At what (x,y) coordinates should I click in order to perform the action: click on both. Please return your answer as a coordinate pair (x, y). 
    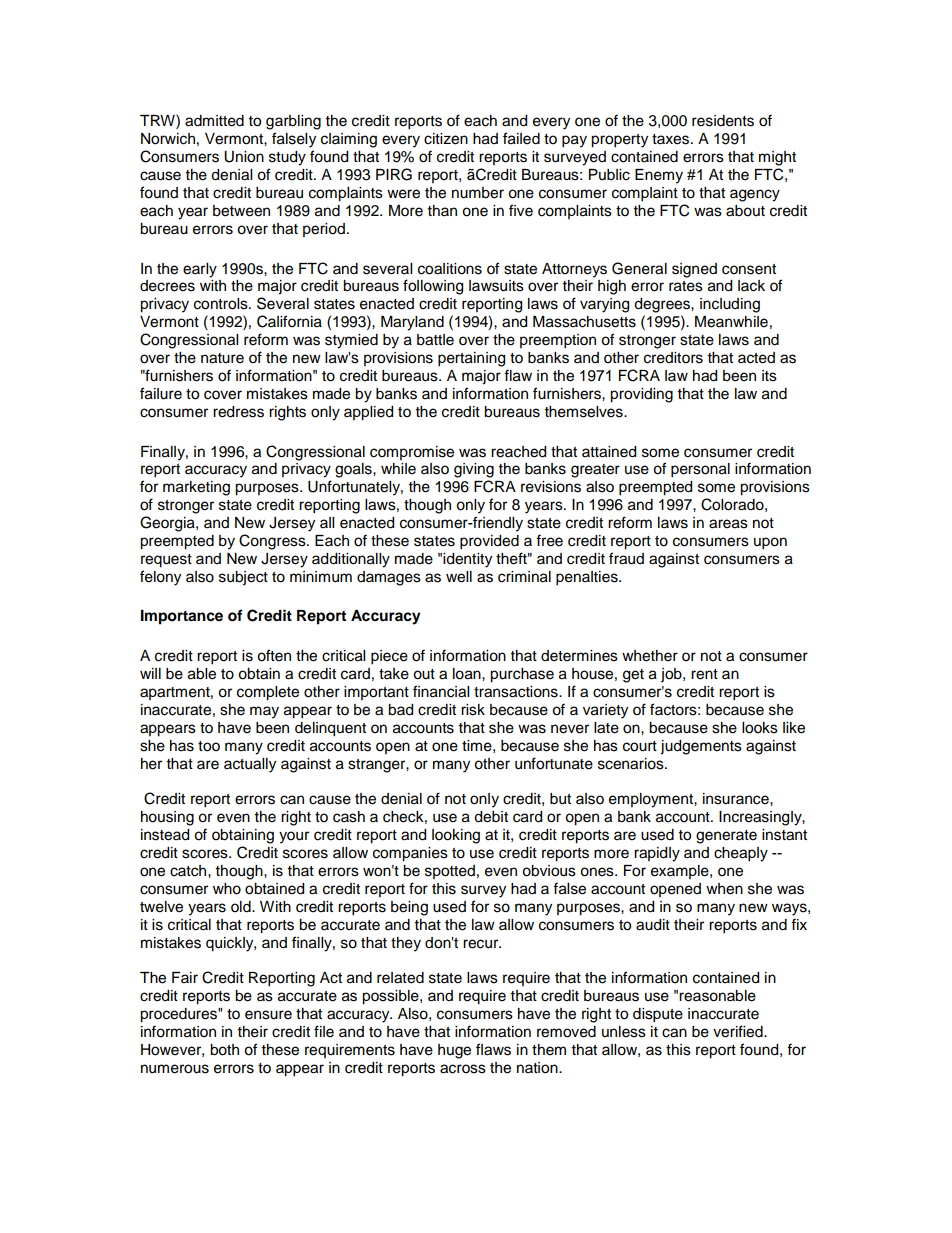
    Looking at the image, I should click on (224, 1050).
